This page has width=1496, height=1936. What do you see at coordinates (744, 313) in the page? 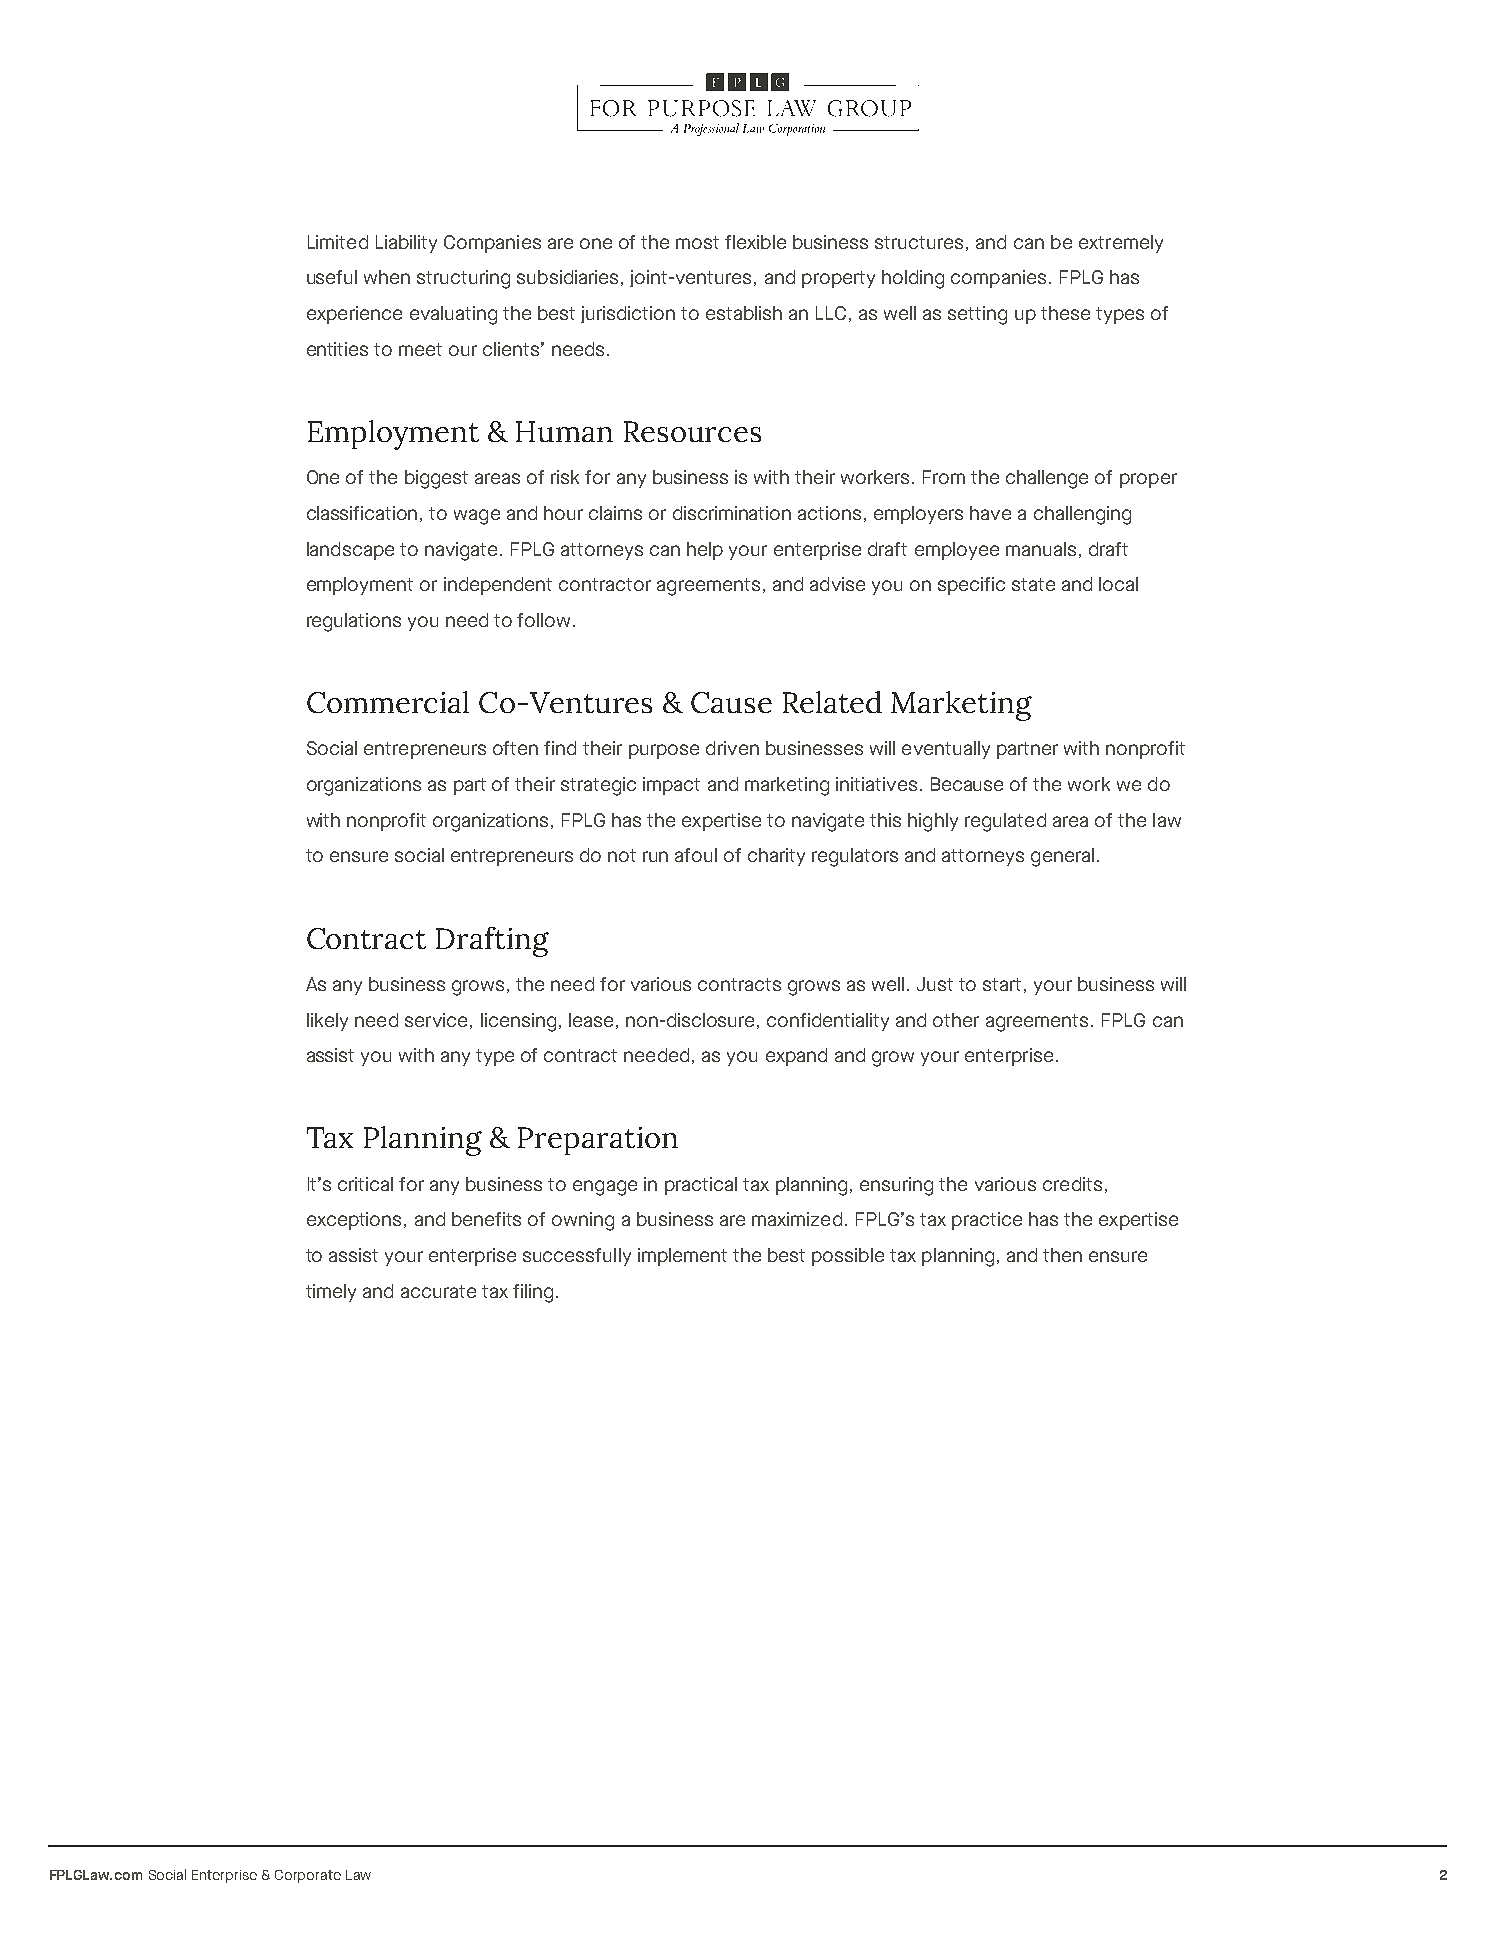
I see `establish` at bounding box center [744, 313].
